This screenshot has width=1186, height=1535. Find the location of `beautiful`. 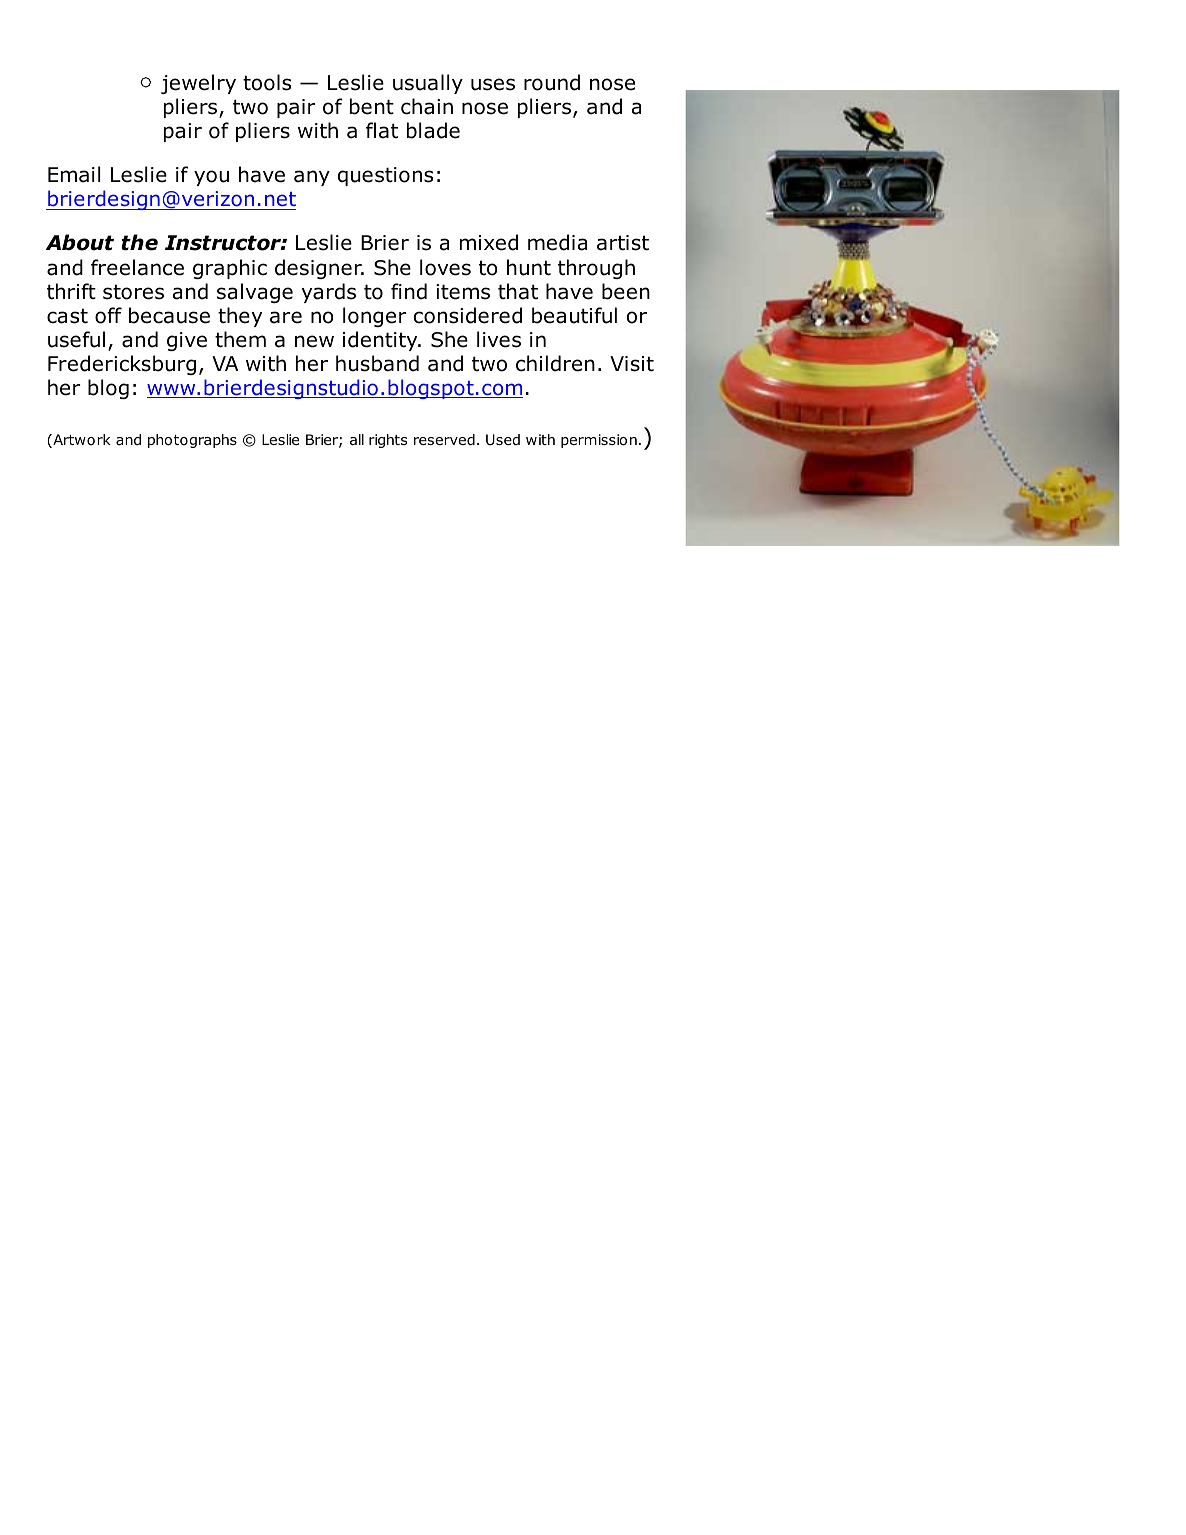

beautiful is located at coordinates (574, 315).
